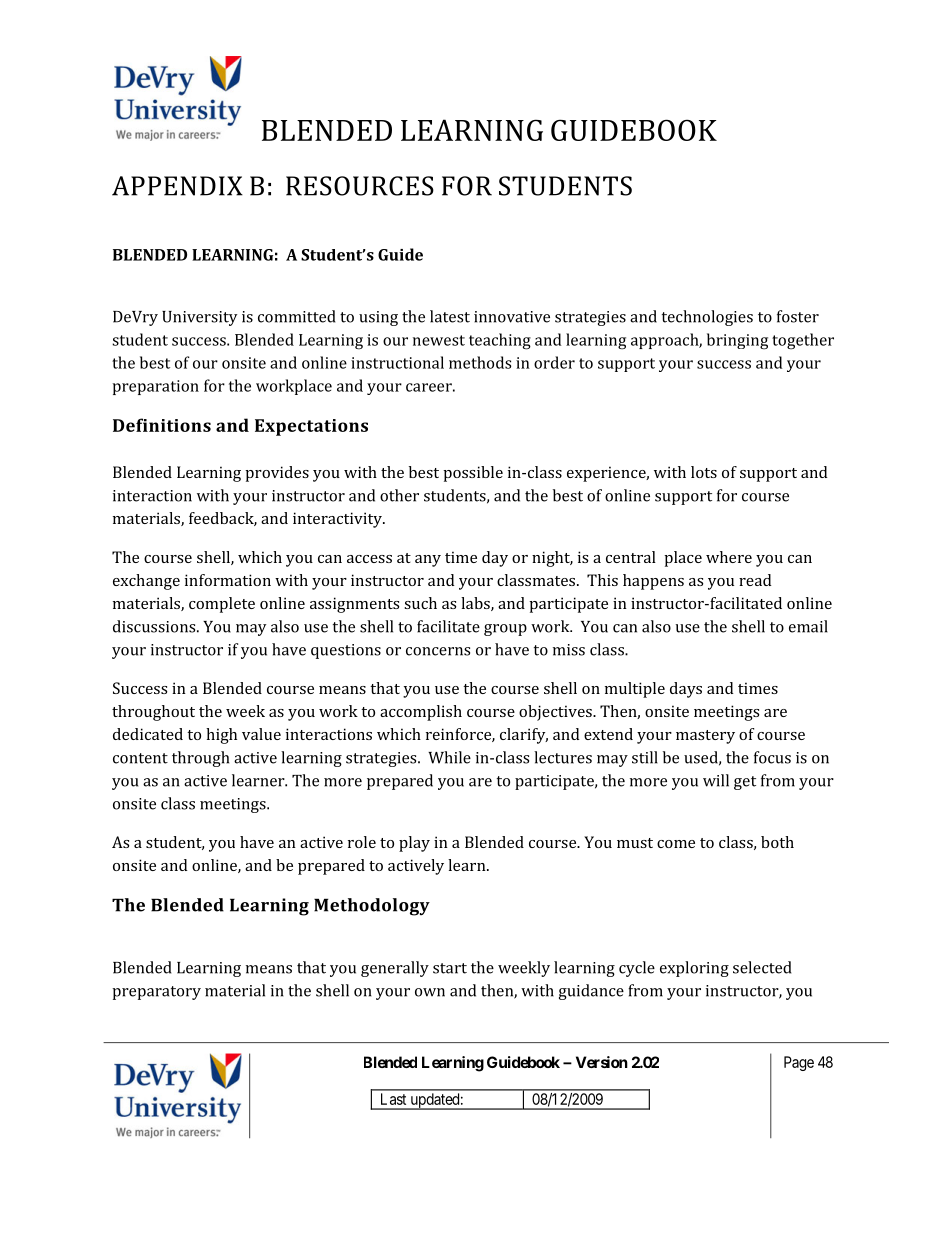 The width and height of the screenshot is (952, 1233). What do you see at coordinates (476, 604) in the screenshot?
I see `labs` at bounding box center [476, 604].
